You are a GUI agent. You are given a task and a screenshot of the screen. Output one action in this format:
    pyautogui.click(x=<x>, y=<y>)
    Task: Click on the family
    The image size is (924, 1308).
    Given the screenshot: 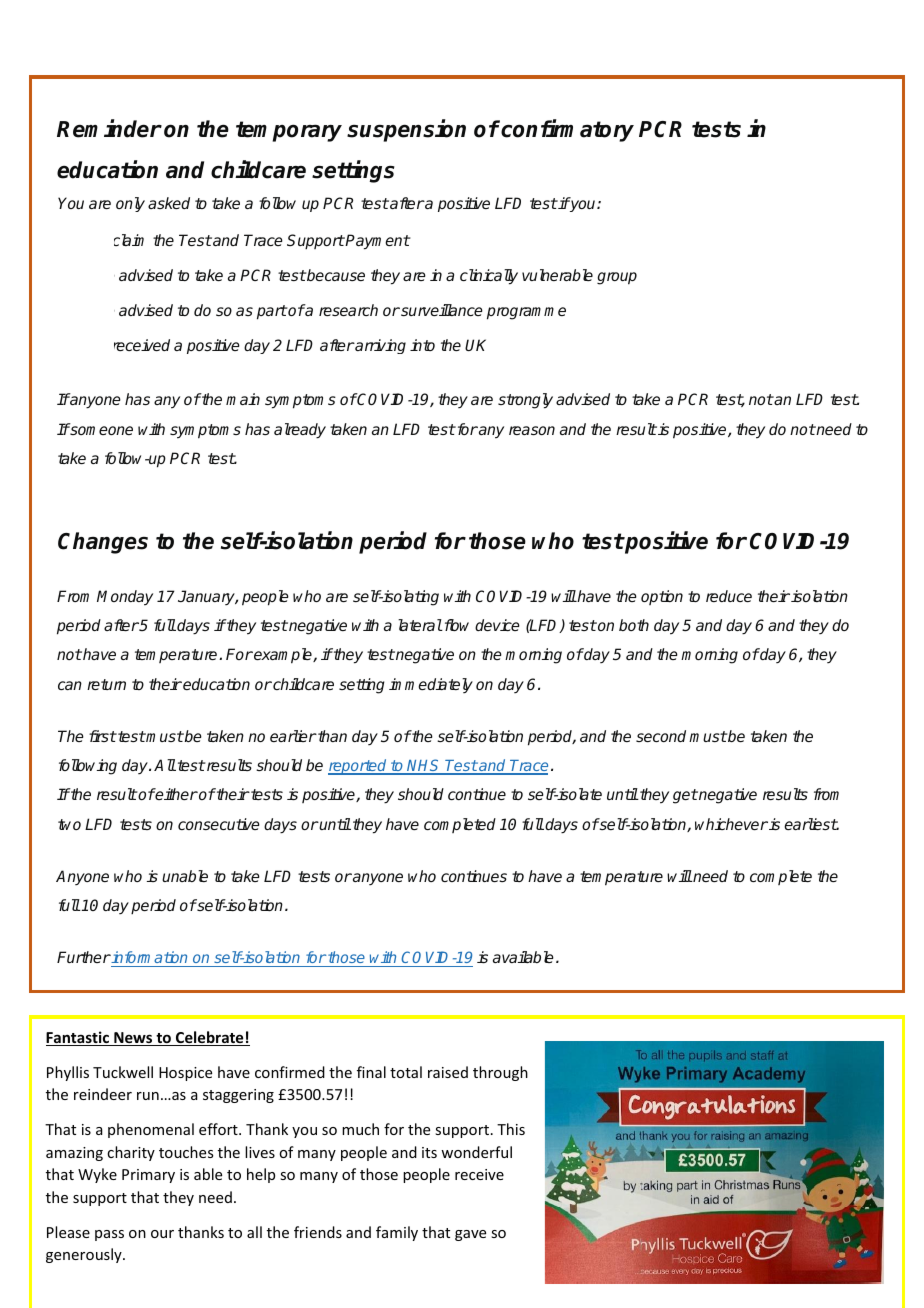 What is the action you would take?
    pyautogui.click(x=397, y=1233)
